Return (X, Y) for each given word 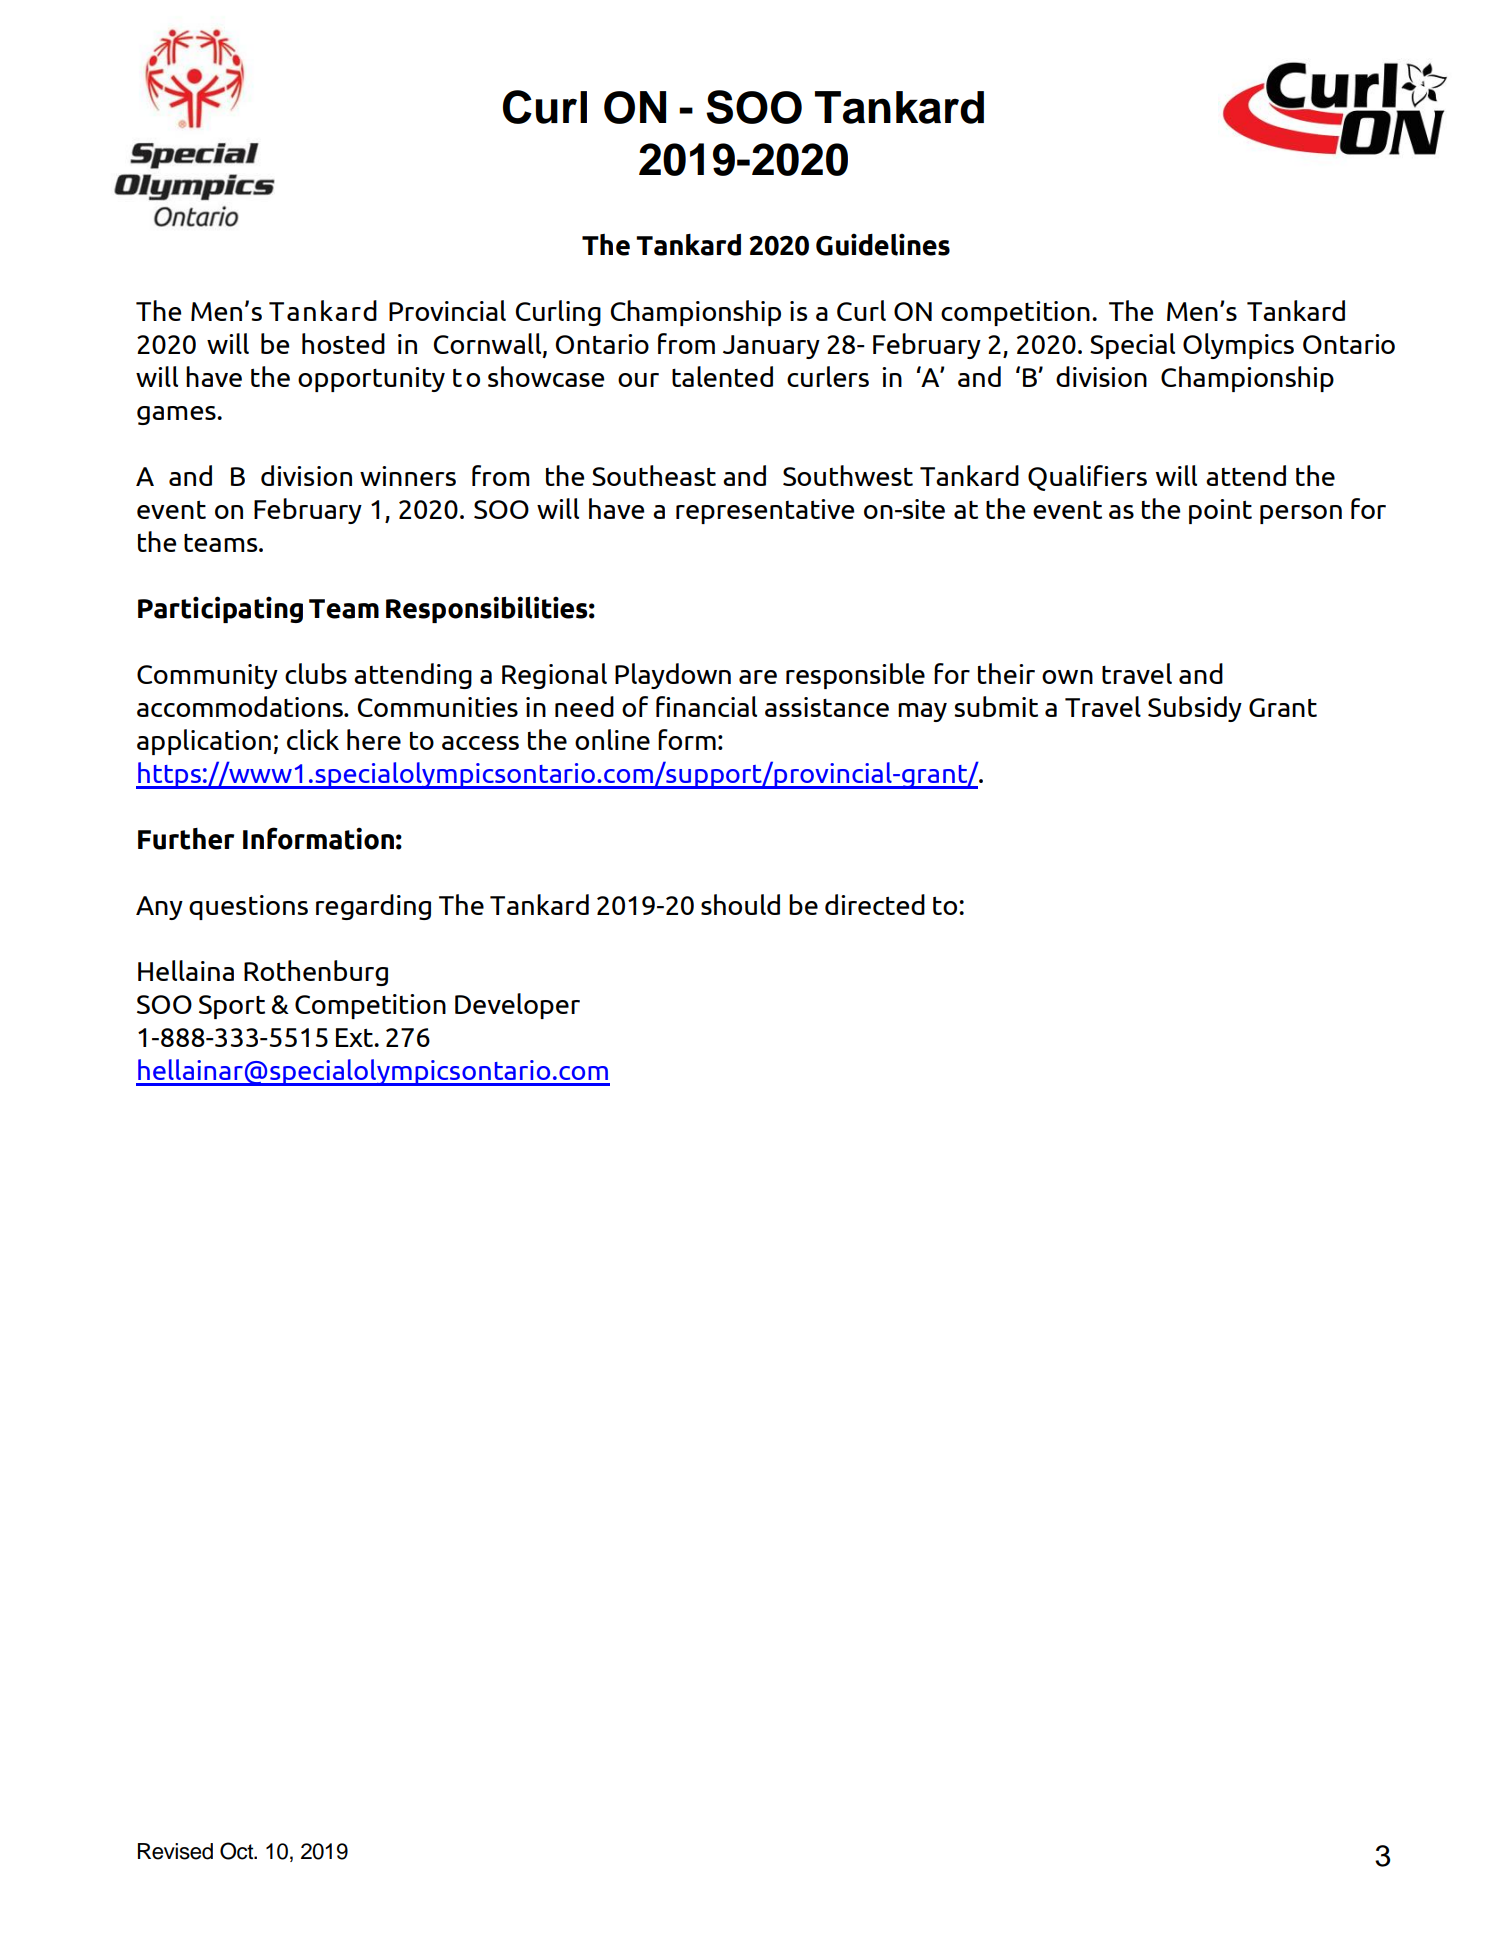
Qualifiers (1087, 478)
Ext (355, 1037)
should (740, 904)
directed (875, 904)
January (771, 347)
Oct (238, 1851)
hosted (343, 343)
